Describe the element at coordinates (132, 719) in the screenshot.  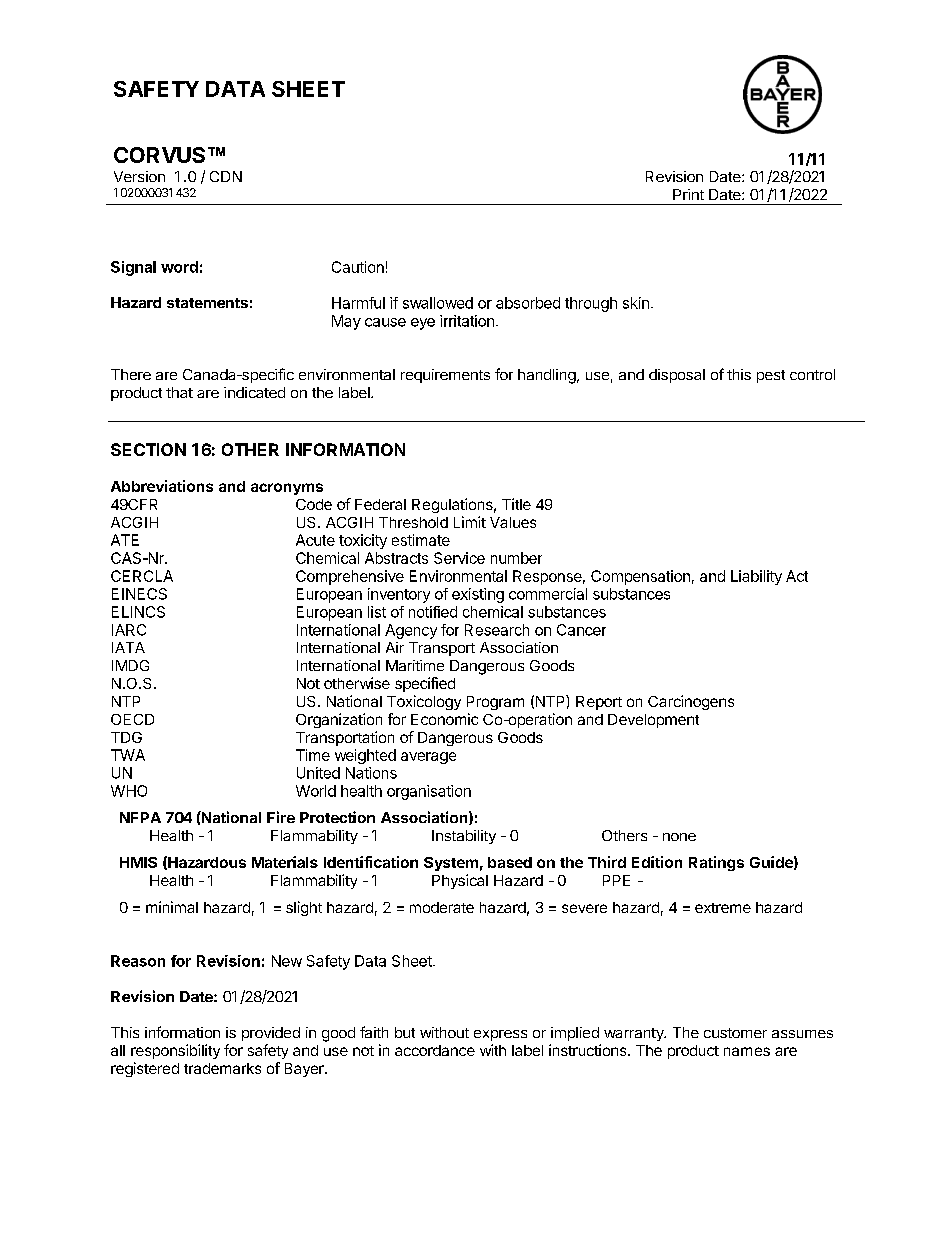
I see `OECD` at that location.
